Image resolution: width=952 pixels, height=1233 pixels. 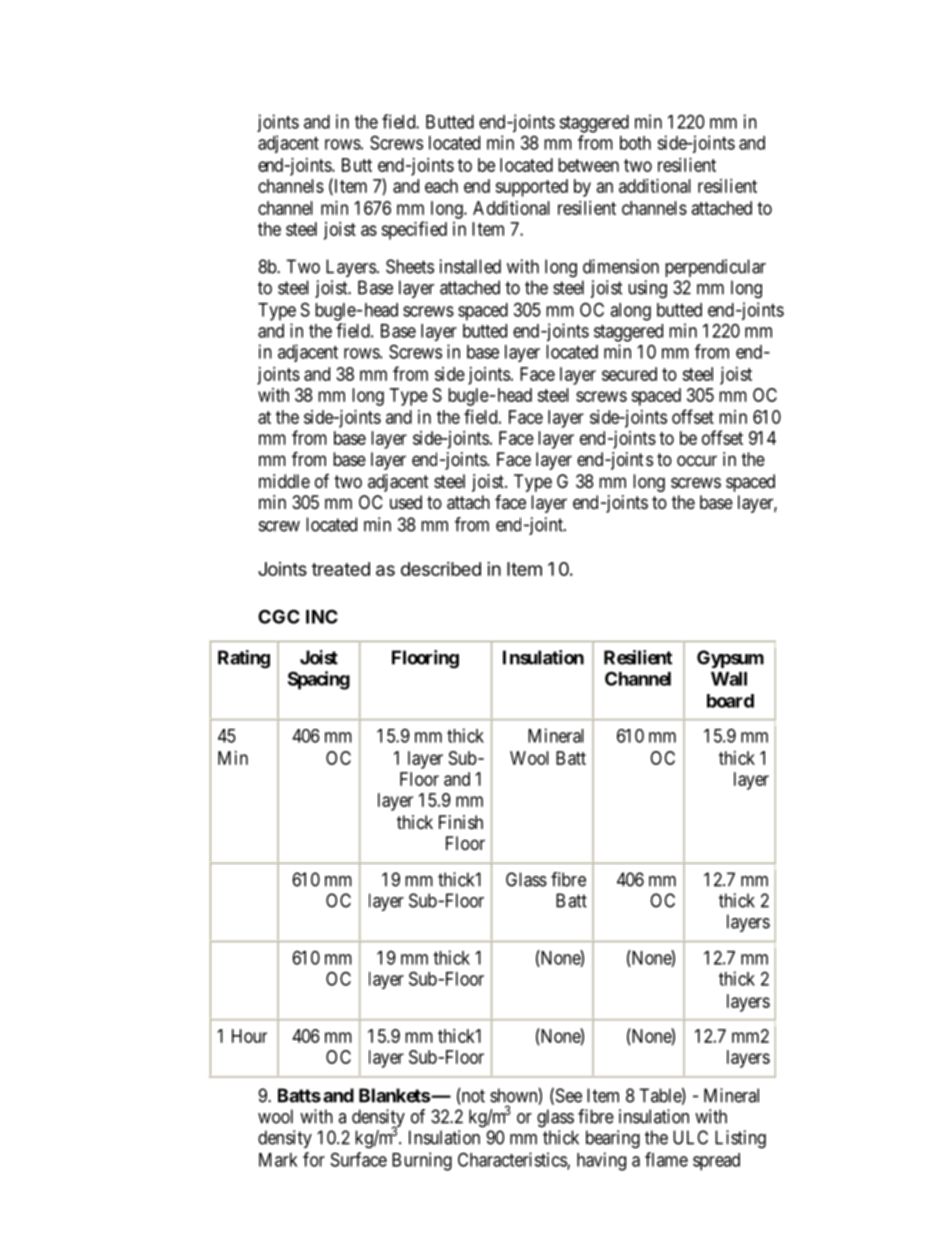 I want to click on occur, so click(x=697, y=460).
